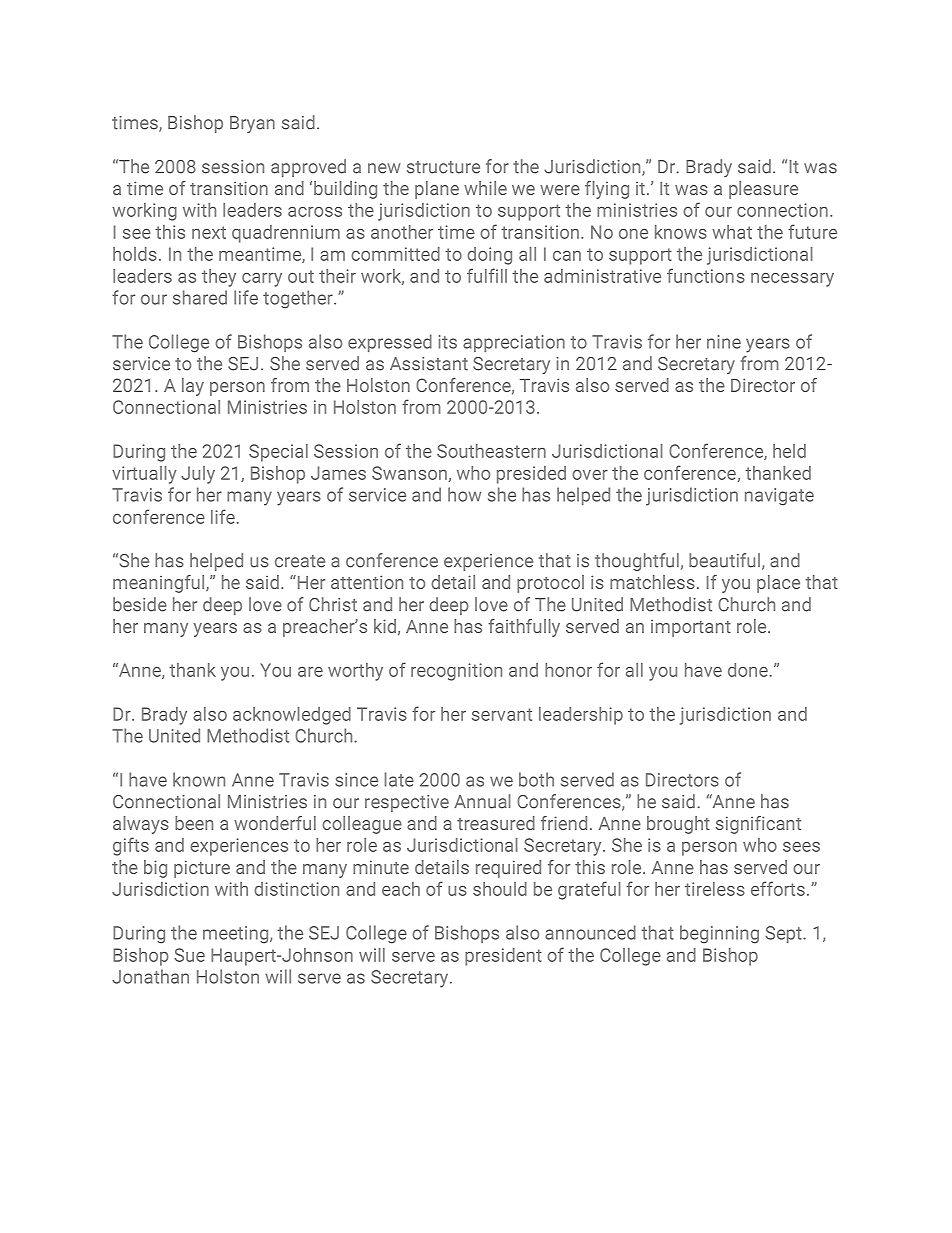 This screenshot has height=1233, width=952. What do you see at coordinates (464, 494) in the screenshot?
I see `how` at bounding box center [464, 494].
